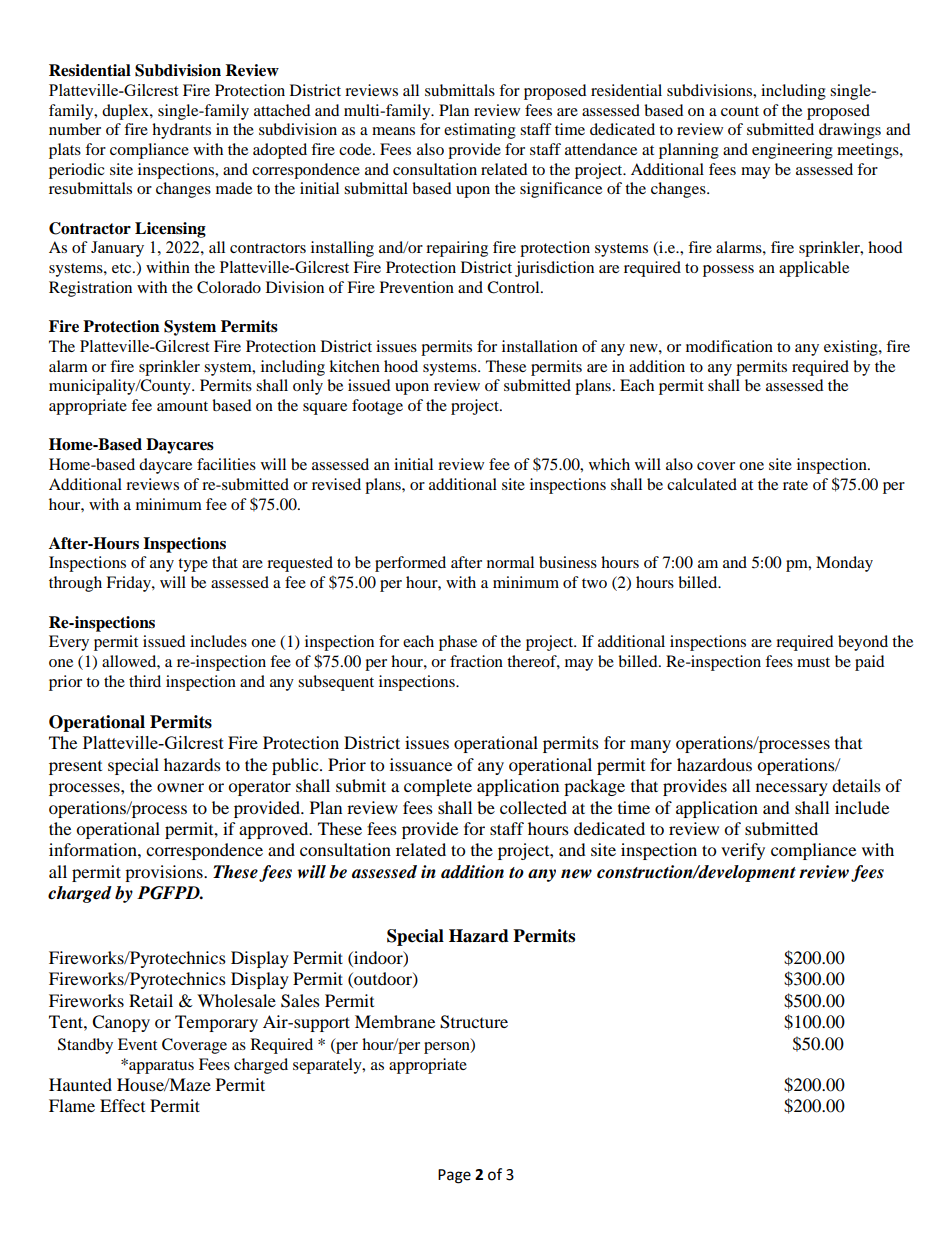 This screenshot has height=1233, width=952. I want to click on owner, so click(180, 787).
